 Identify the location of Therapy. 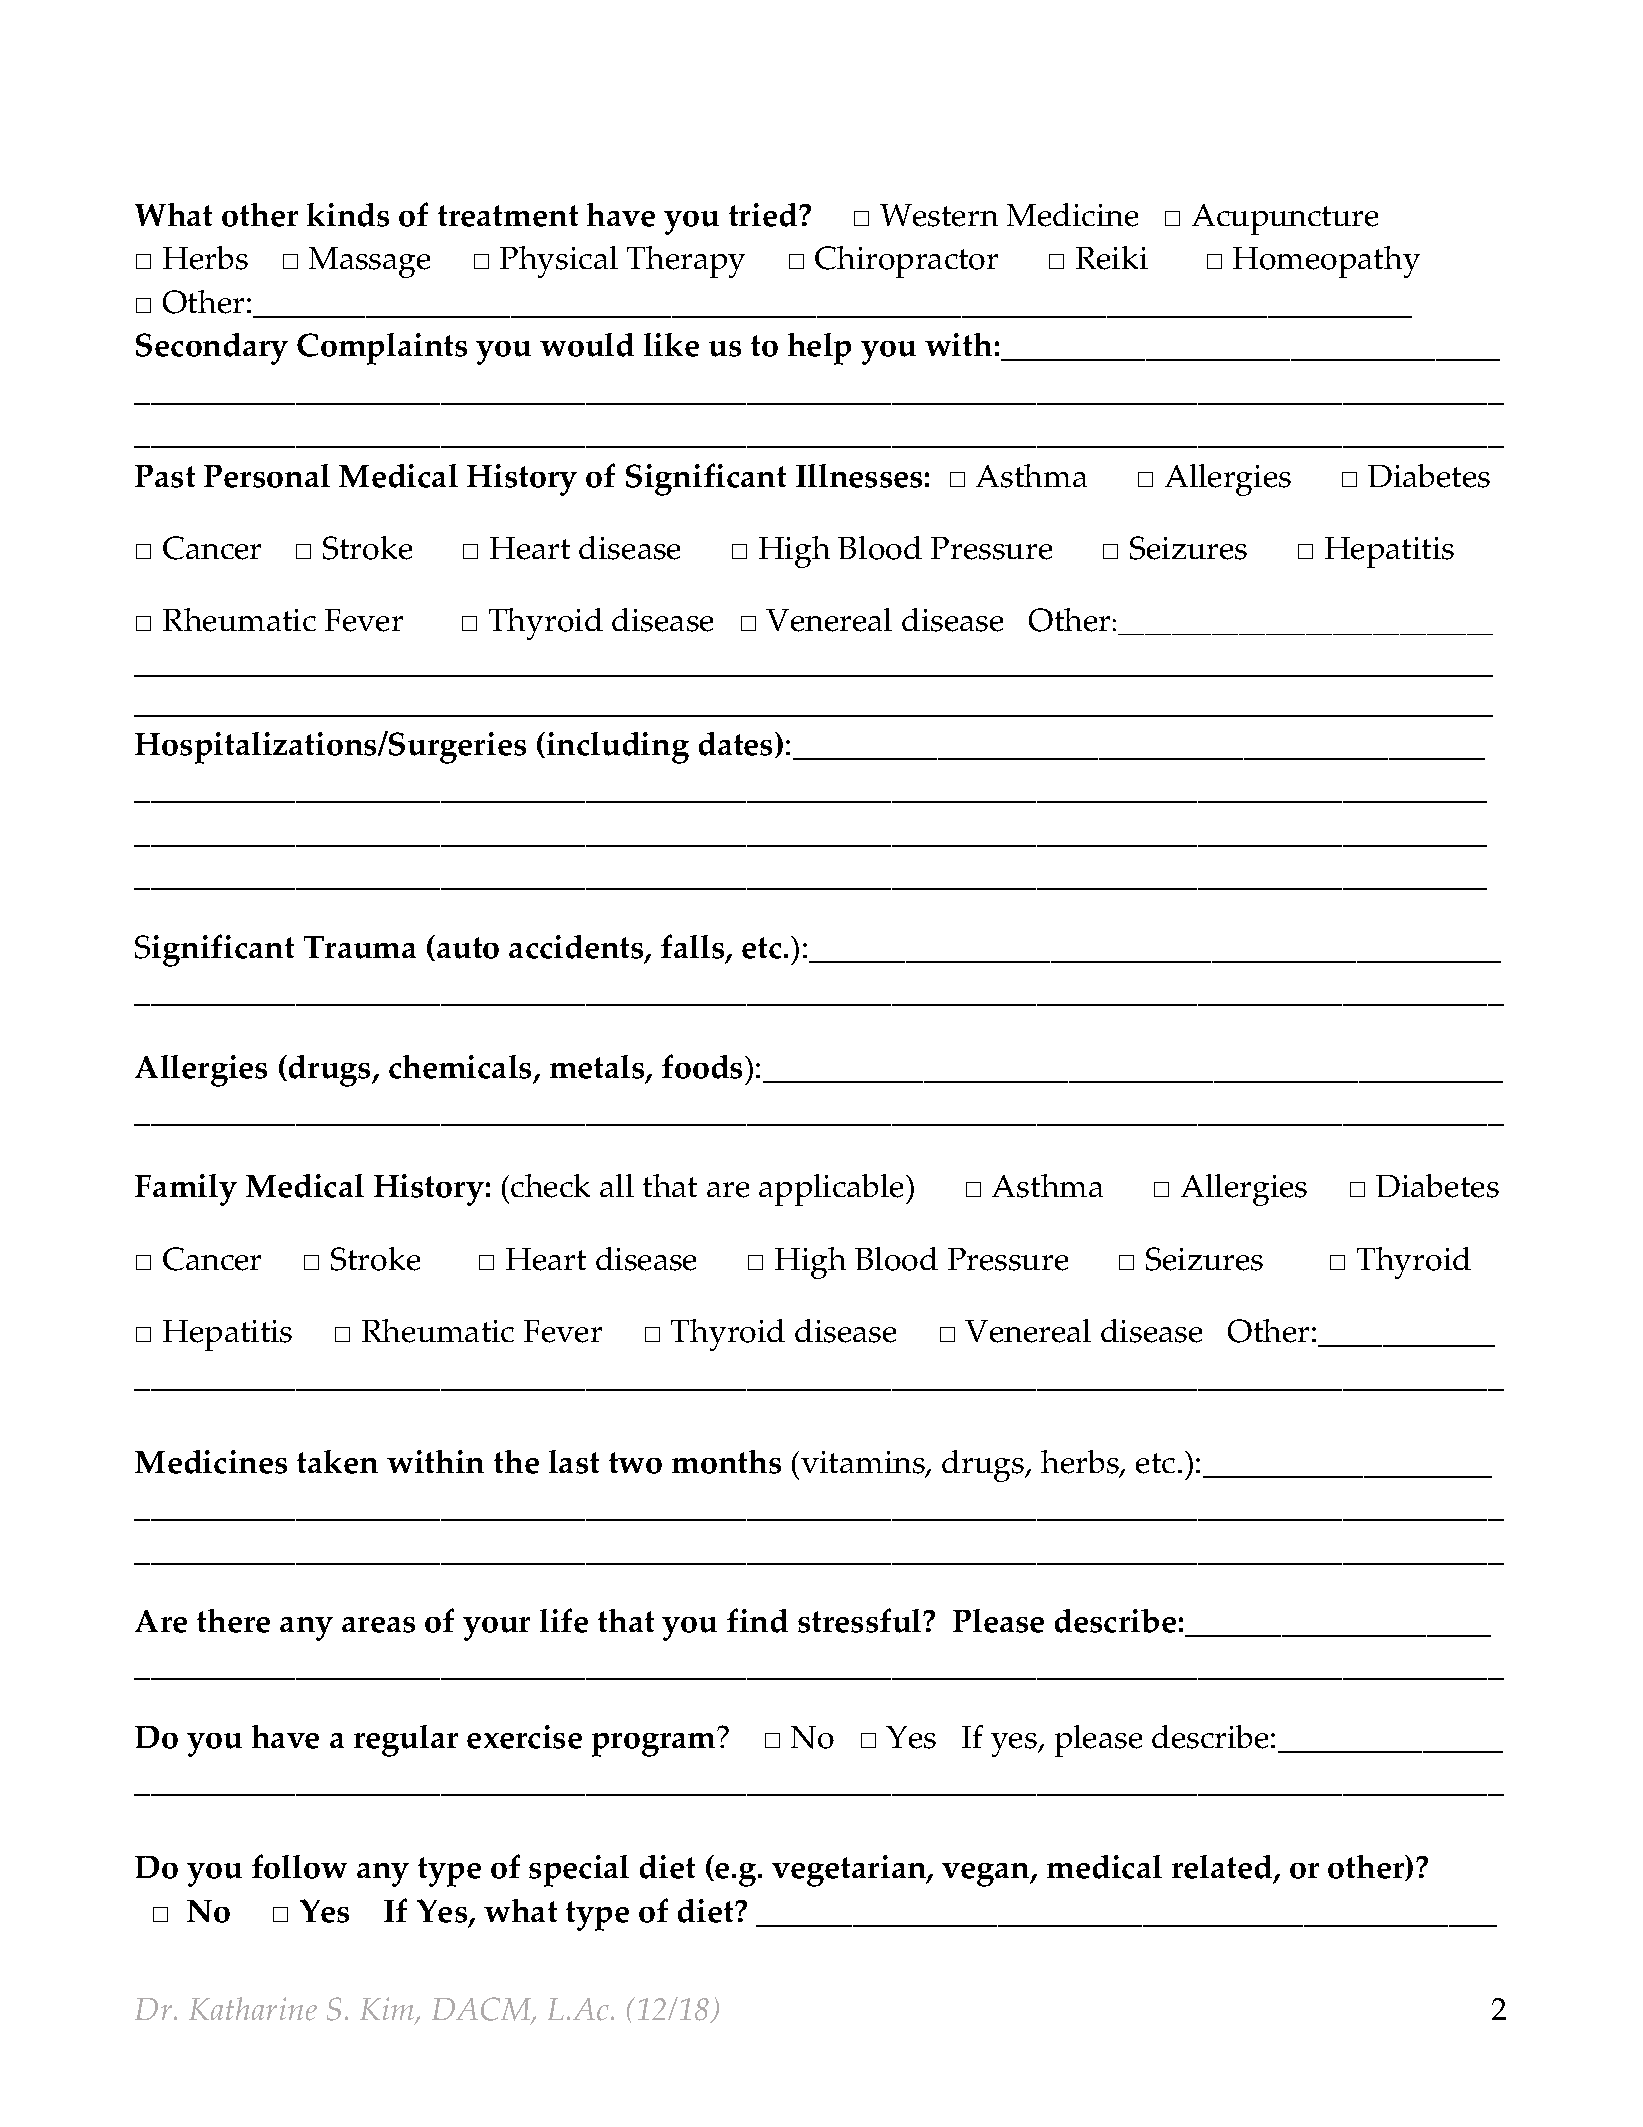
(686, 262).
